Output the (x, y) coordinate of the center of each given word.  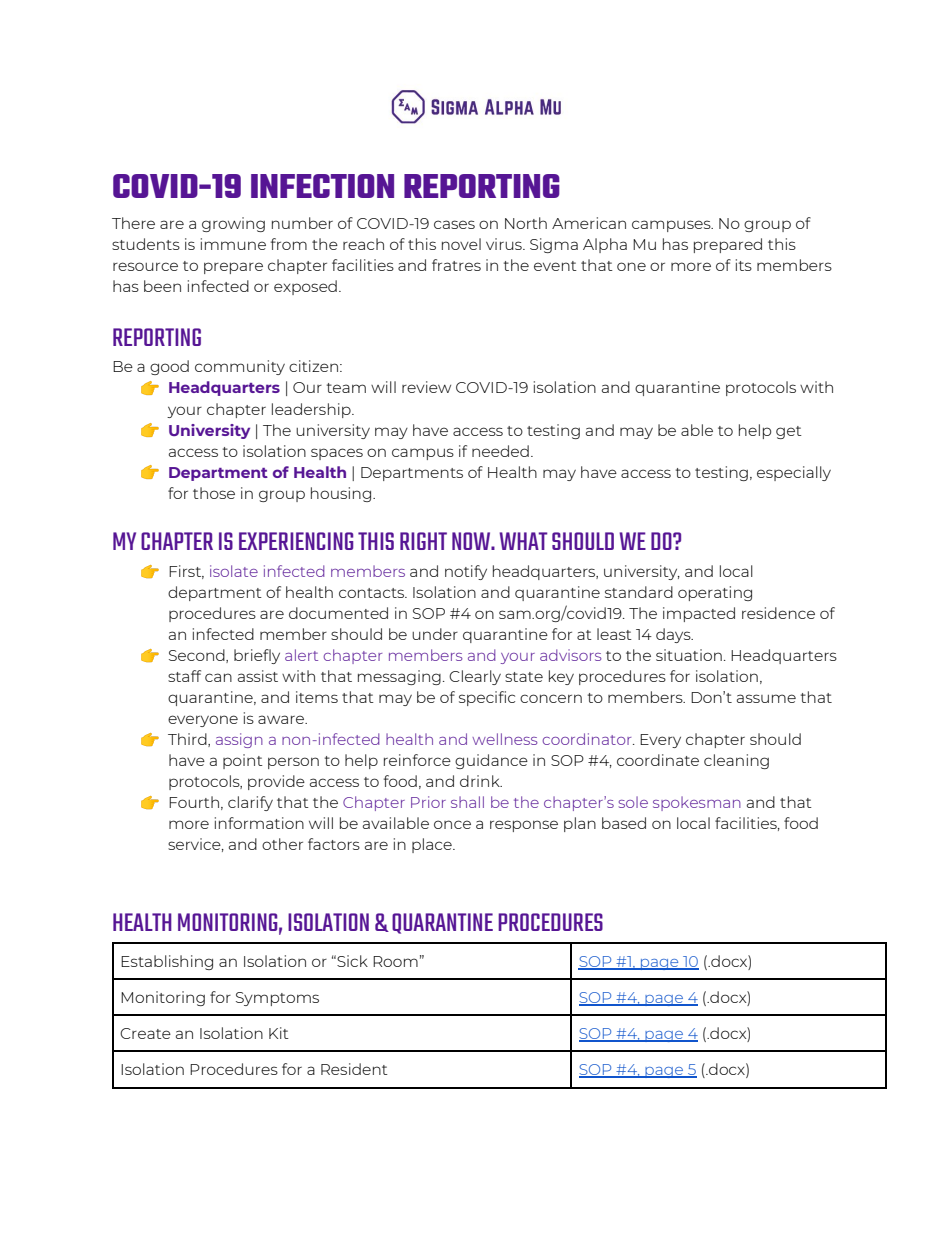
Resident (354, 1069)
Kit (279, 1033)
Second (198, 656)
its (744, 265)
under (435, 634)
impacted (699, 614)
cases (454, 224)
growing (233, 224)
